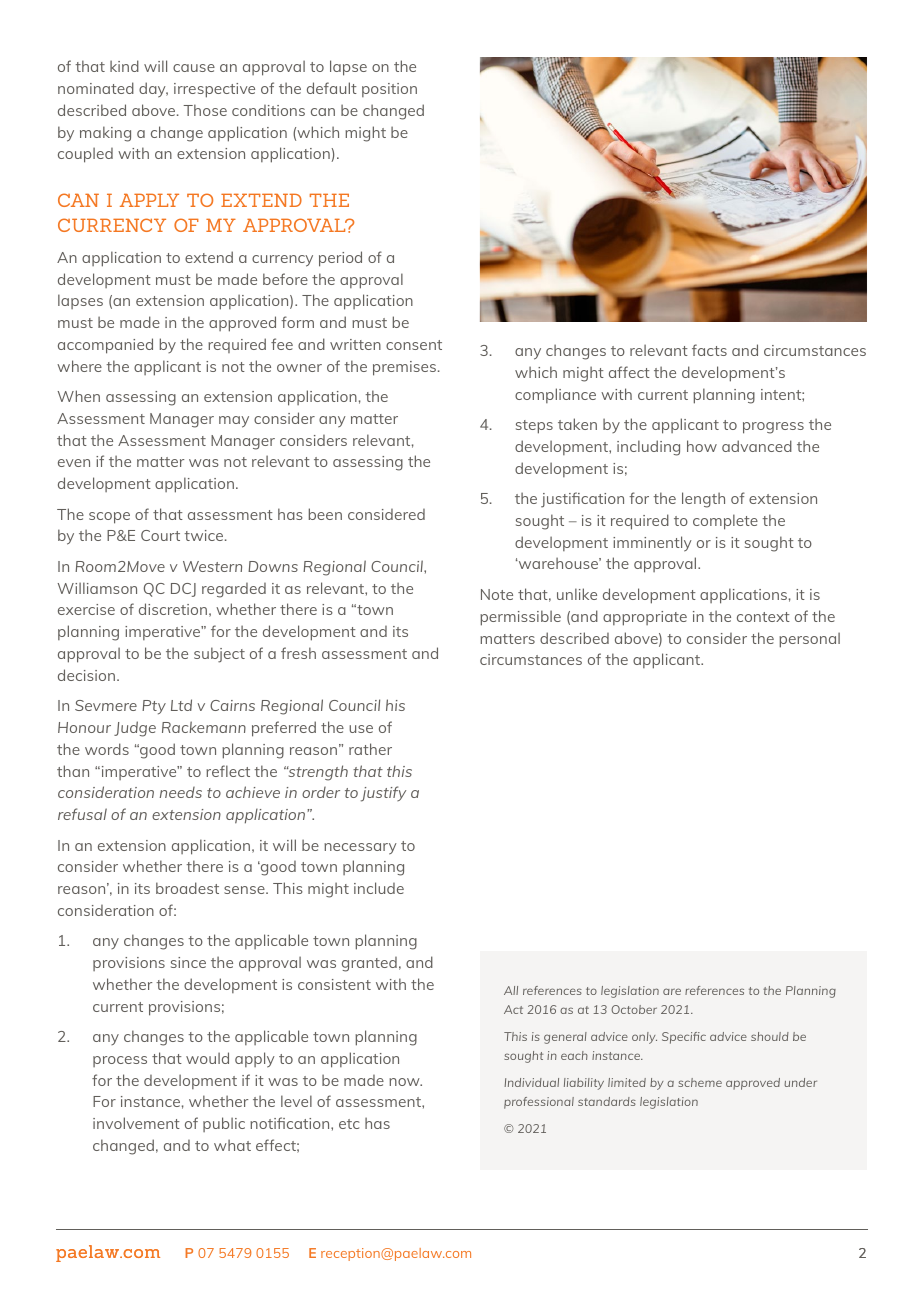 The width and height of the screenshot is (924, 1308). I want to click on include, so click(379, 888).
